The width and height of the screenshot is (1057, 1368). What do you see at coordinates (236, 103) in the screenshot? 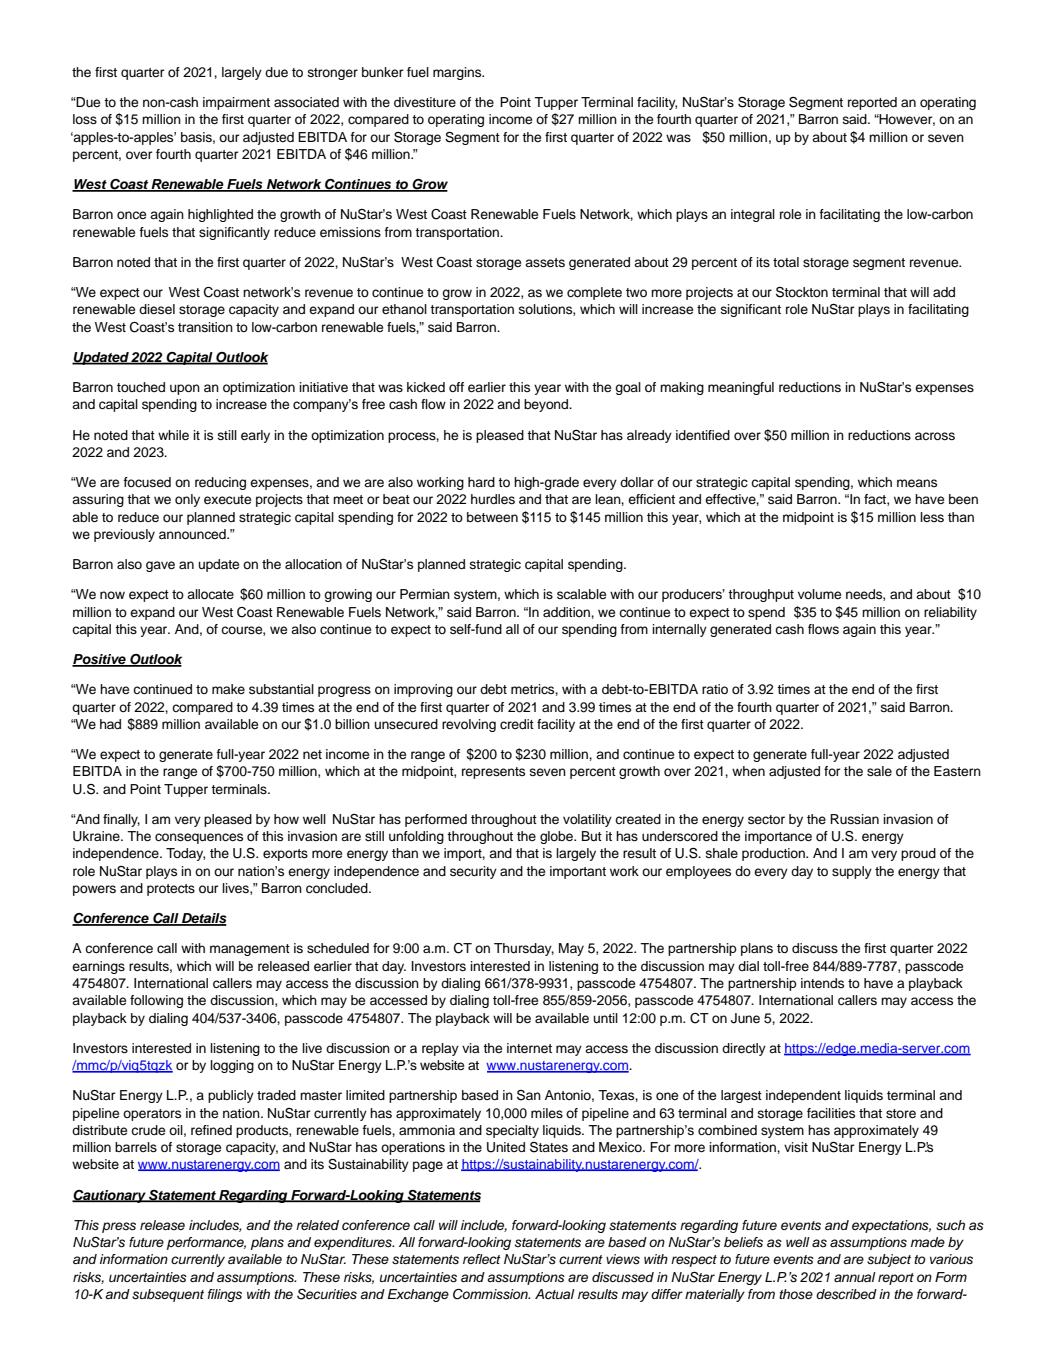
I see `impairment` at bounding box center [236, 103].
